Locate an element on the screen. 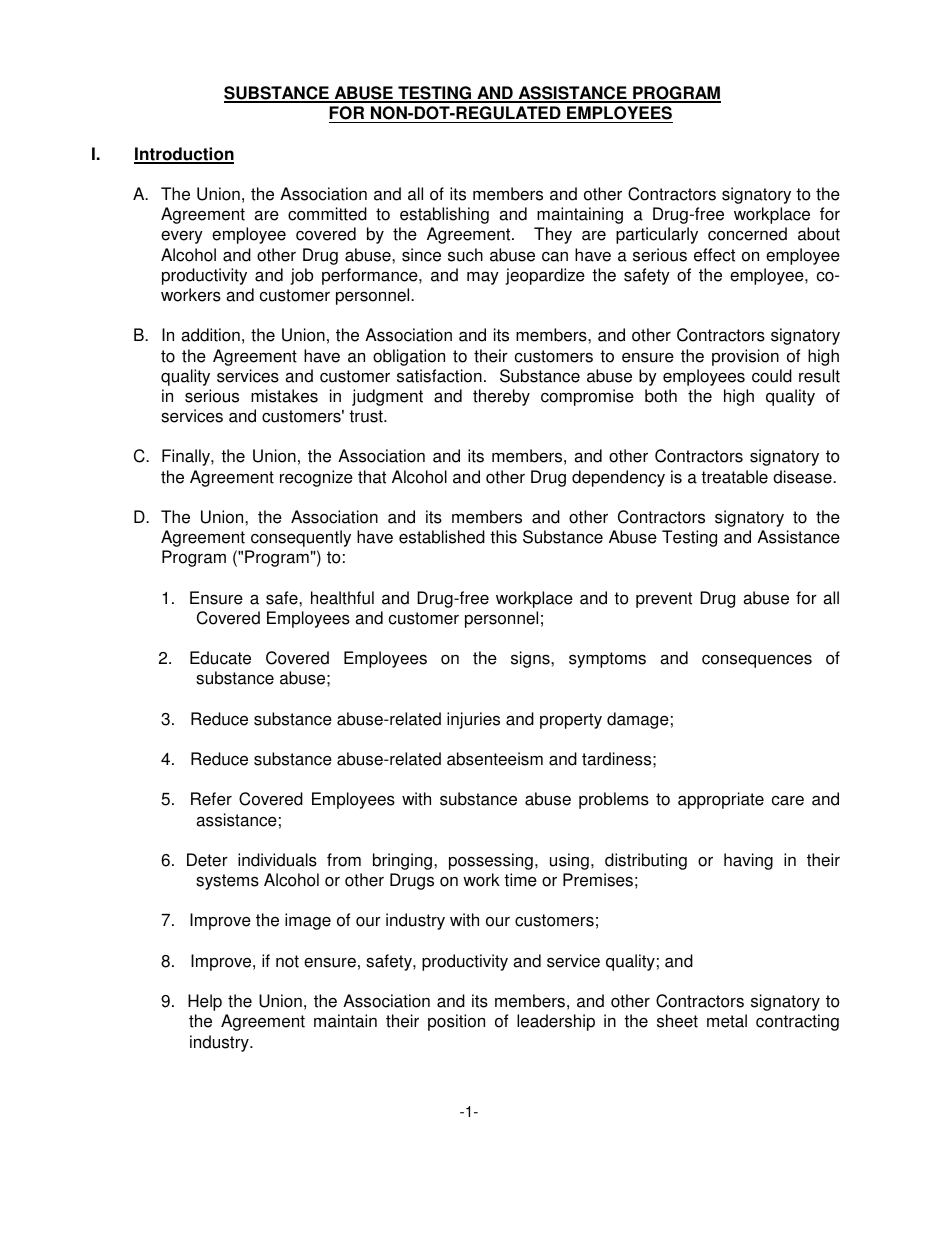 This screenshot has width=952, height=1233. absenteeism is located at coordinates (495, 759).
